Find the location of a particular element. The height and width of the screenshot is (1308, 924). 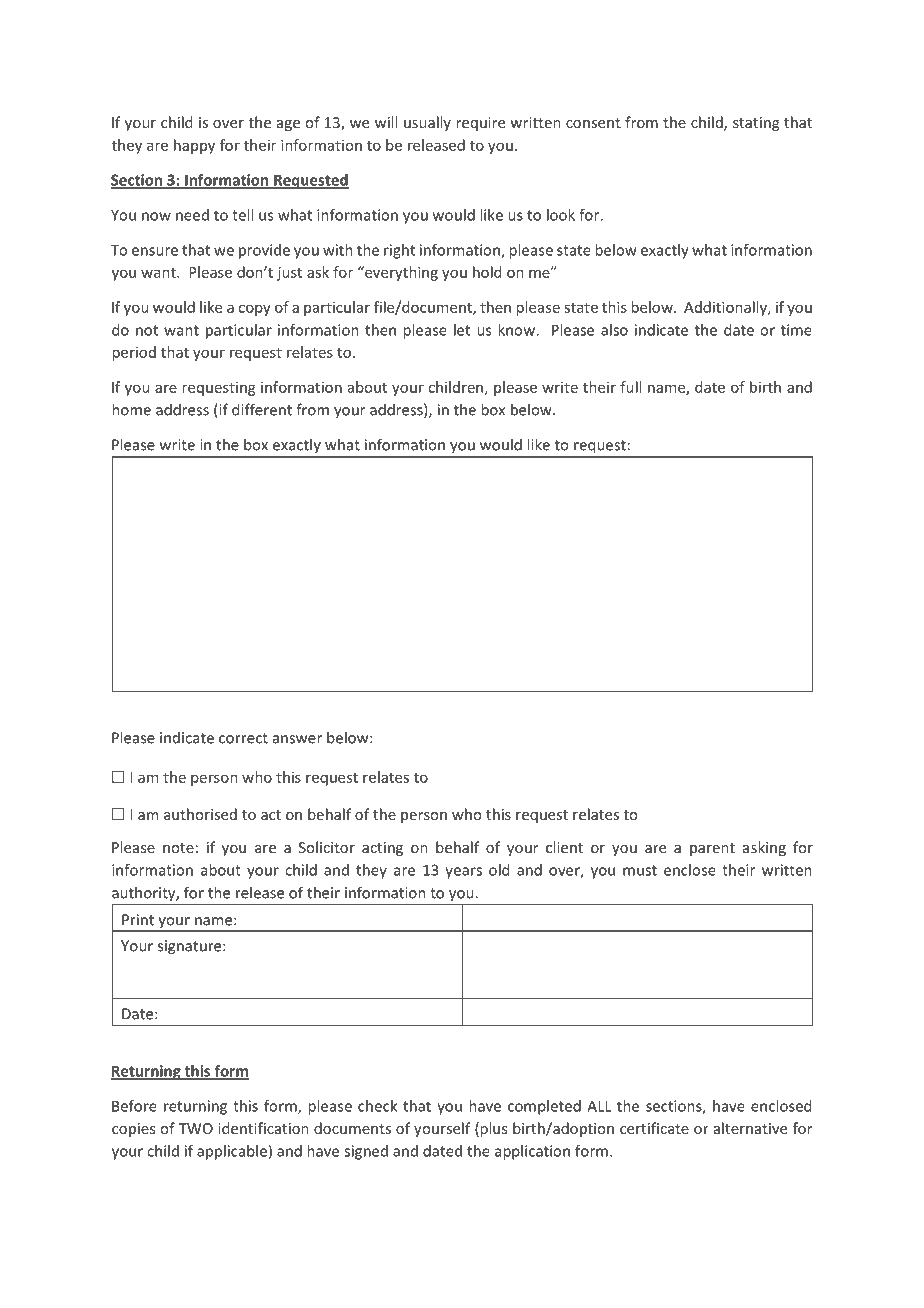

parent is located at coordinates (712, 849).
